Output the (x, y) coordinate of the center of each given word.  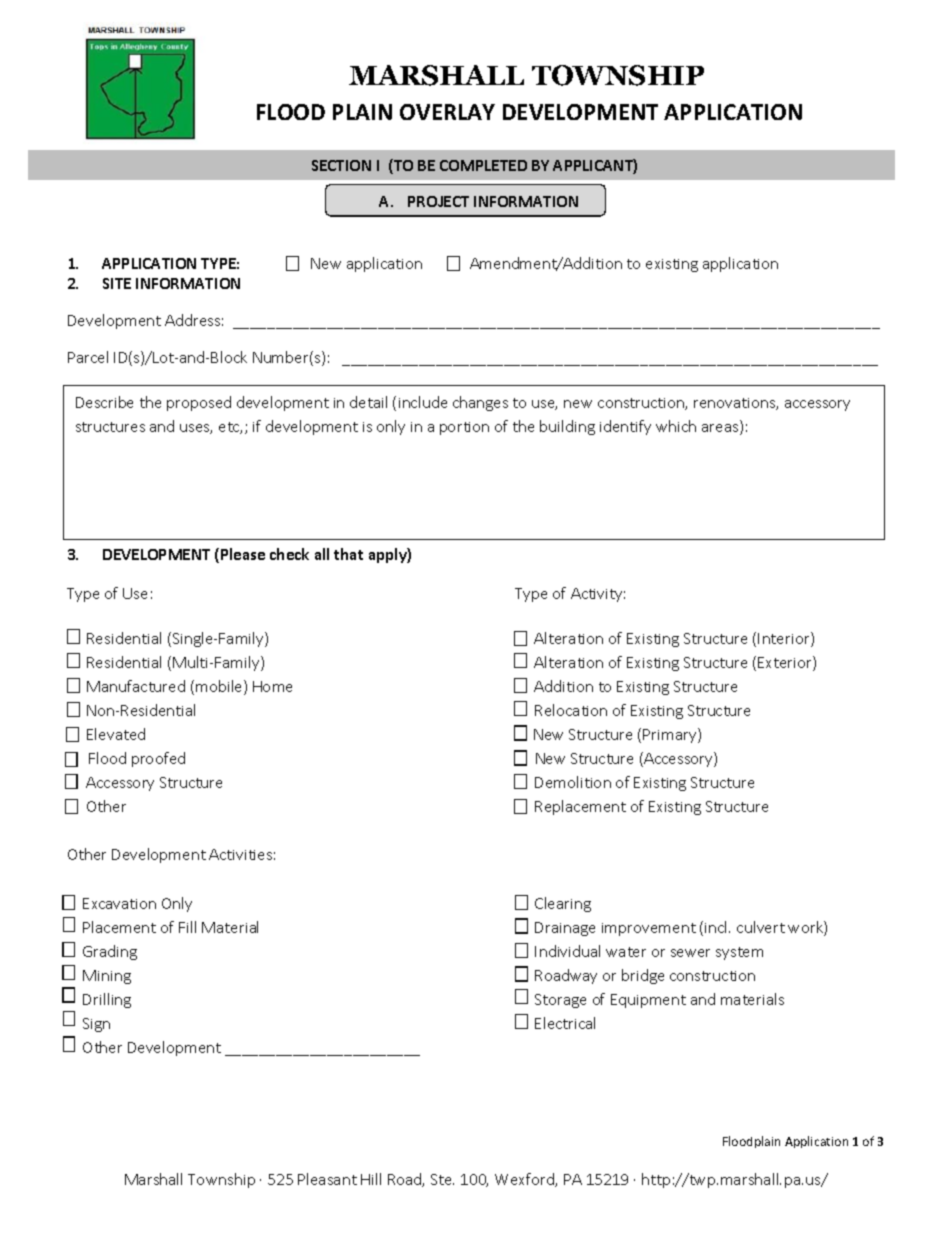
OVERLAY (447, 112)
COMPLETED (483, 165)
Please (243, 554)
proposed (199, 403)
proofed (158, 759)
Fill (187, 927)
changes (480, 403)
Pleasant (327, 1179)
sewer (690, 953)
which (676, 426)
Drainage (565, 929)
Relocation (571, 710)
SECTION (341, 165)
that (348, 554)
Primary (671, 735)
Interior (785, 639)
